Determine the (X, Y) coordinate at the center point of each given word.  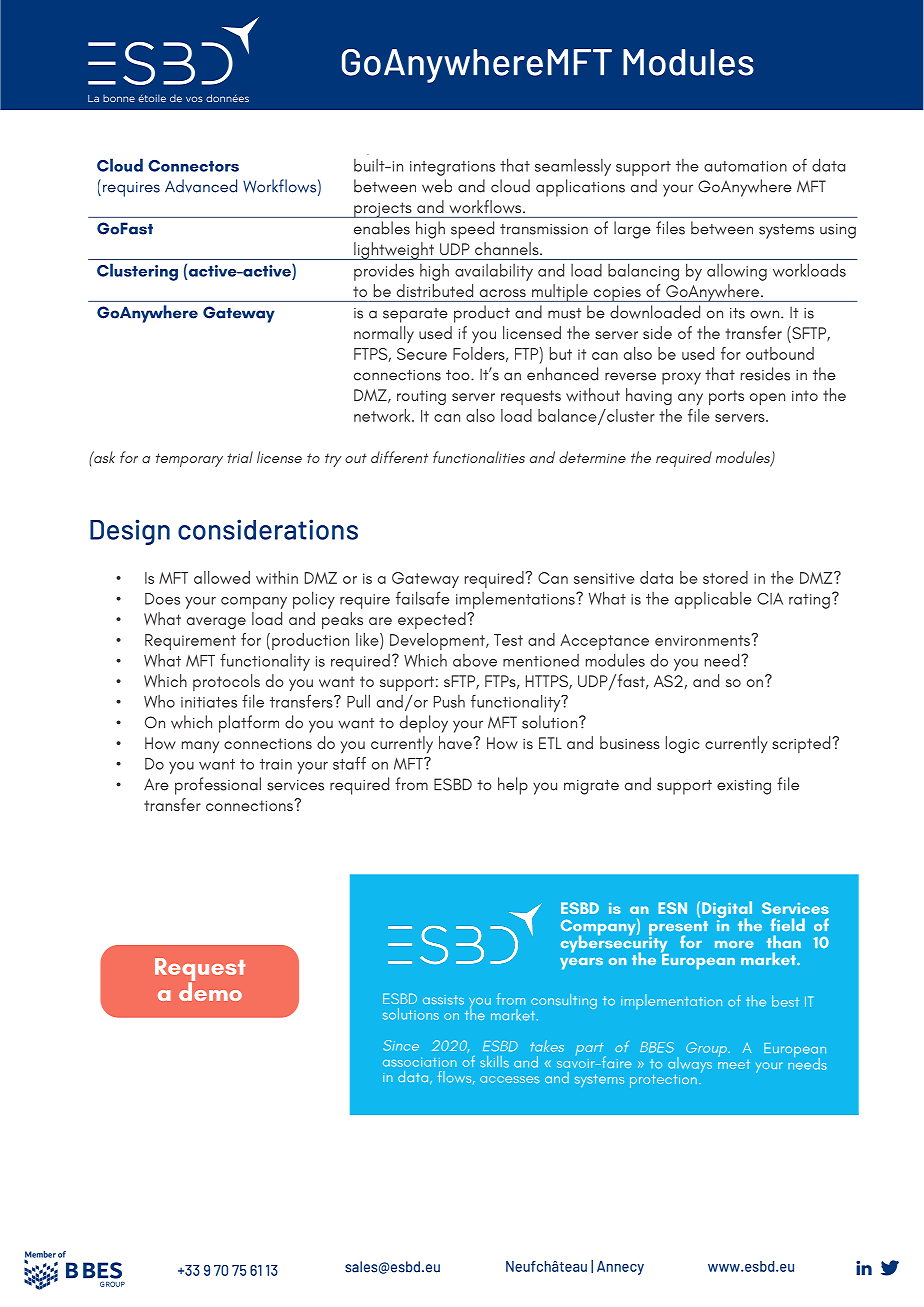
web (437, 186)
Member (40, 1255)
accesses (510, 1079)
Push (449, 701)
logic (682, 744)
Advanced (201, 186)
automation (745, 166)
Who (159, 701)
